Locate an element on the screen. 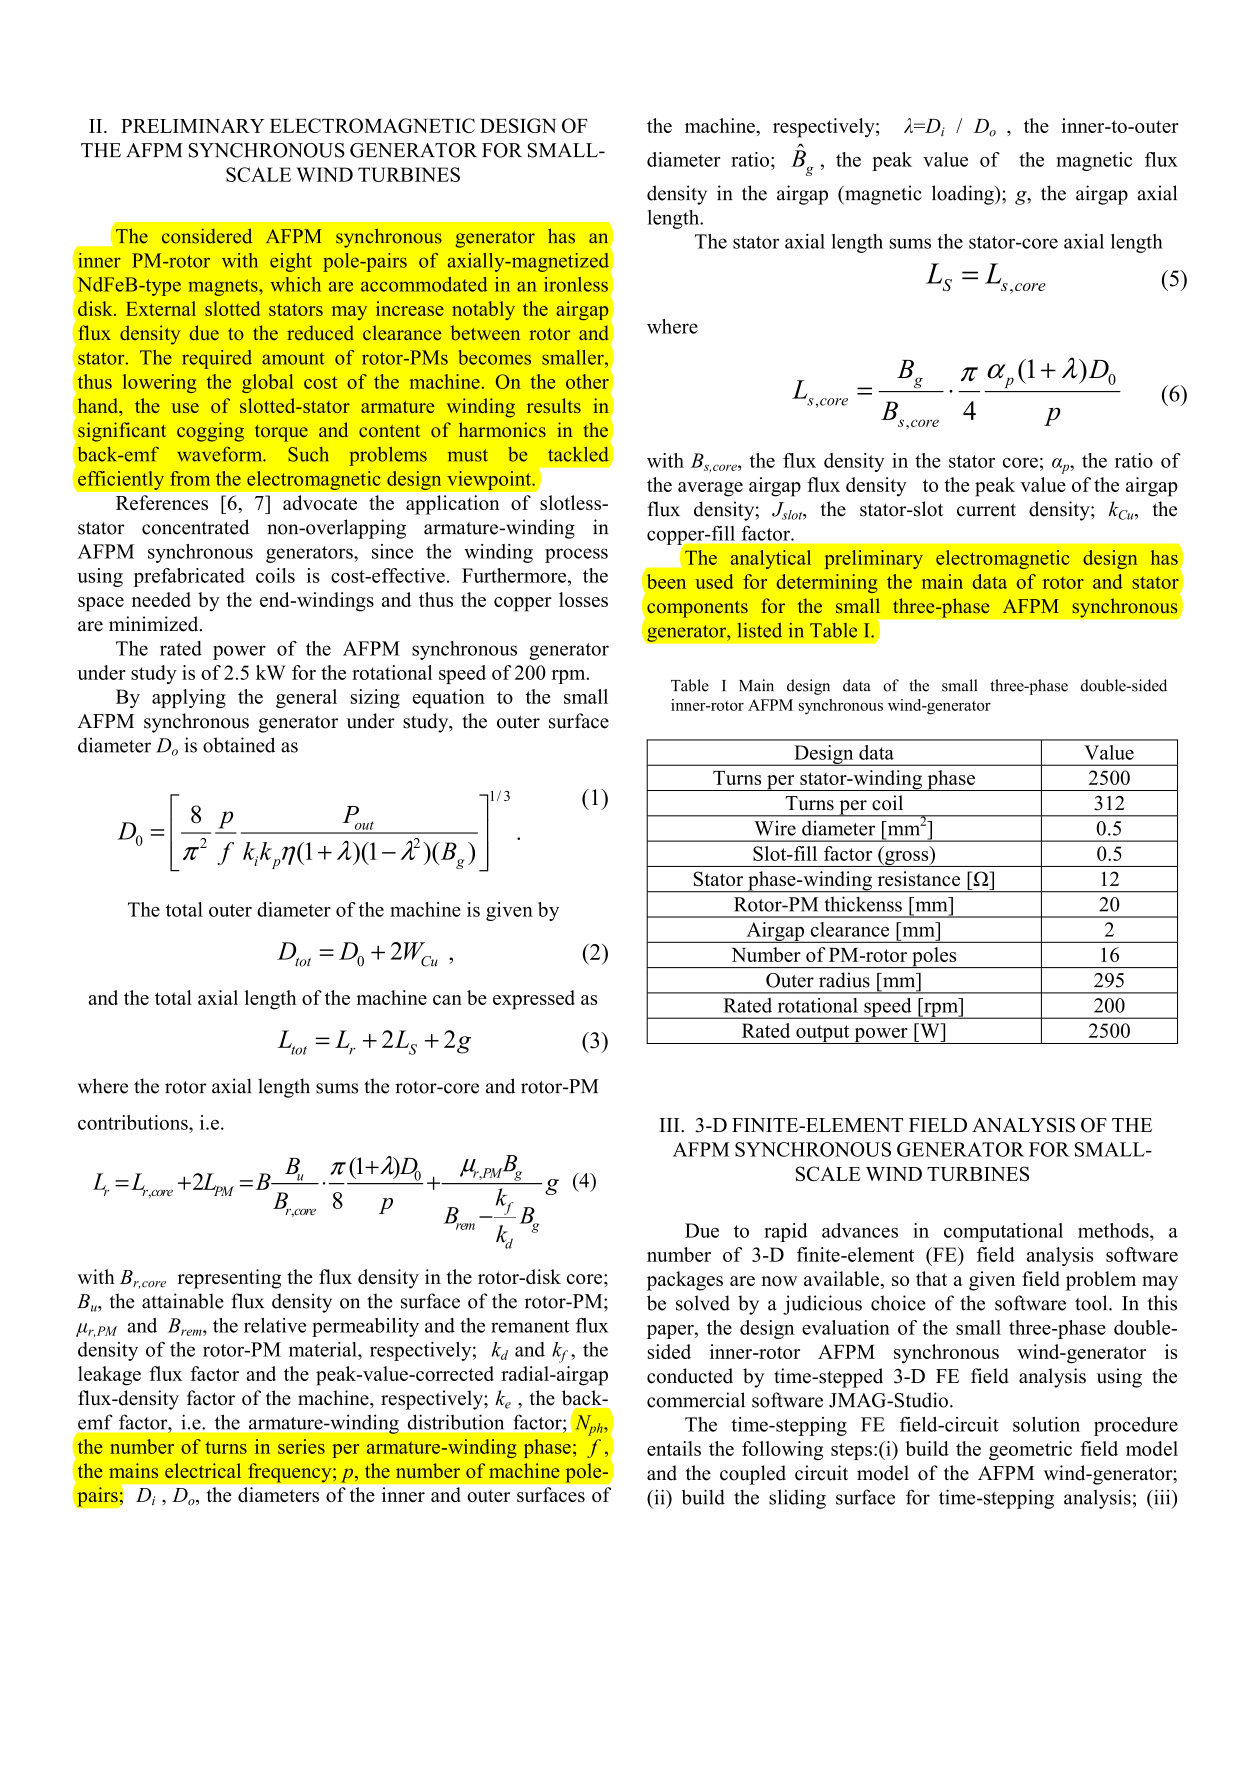  electrical is located at coordinates (203, 1470).
